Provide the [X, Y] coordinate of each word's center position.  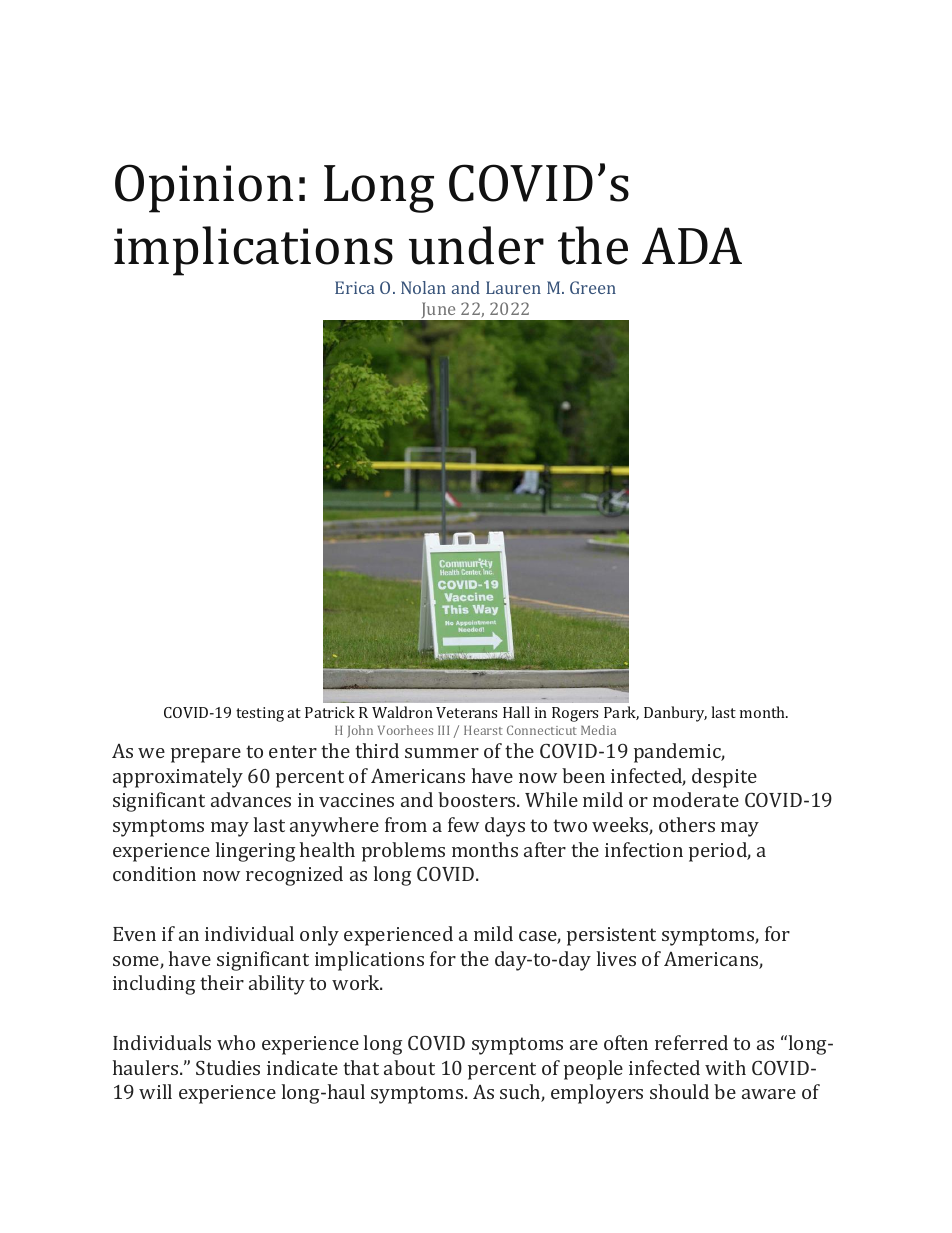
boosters [478, 799]
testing [260, 714]
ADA [692, 245]
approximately [178, 778]
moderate [696, 799]
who [236, 1042]
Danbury [675, 714]
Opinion [204, 188]
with [725, 1067]
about [409, 1067]
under [476, 245]
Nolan [423, 287]
